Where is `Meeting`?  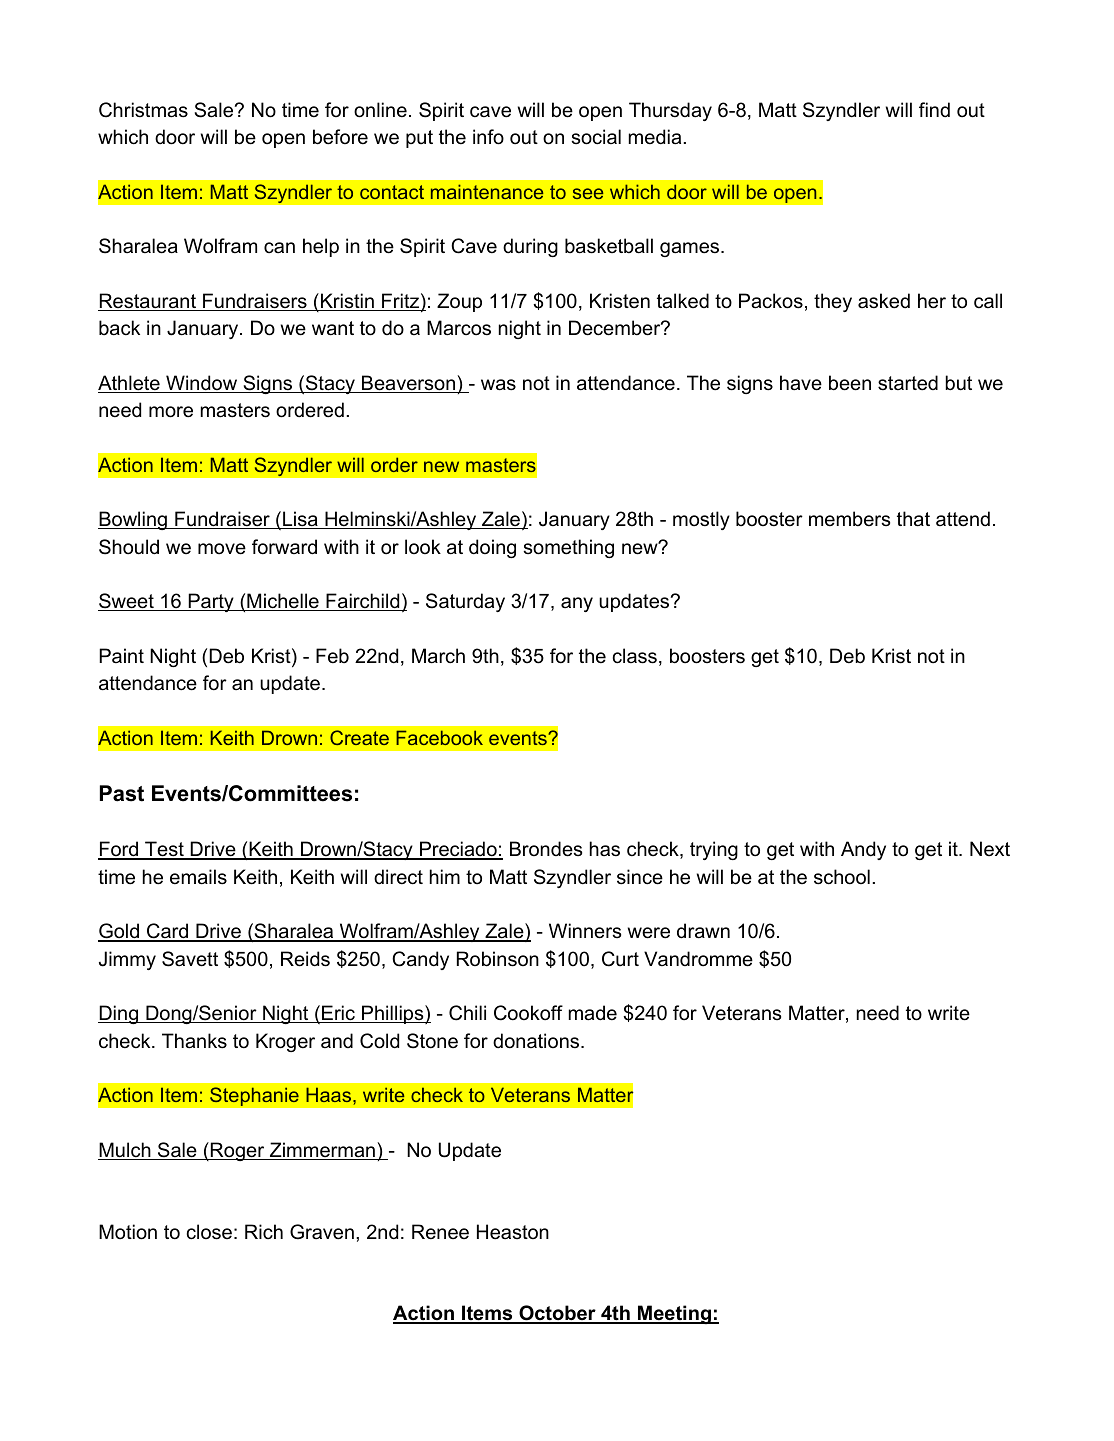
Meeting is located at coordinates (674, 1314).
